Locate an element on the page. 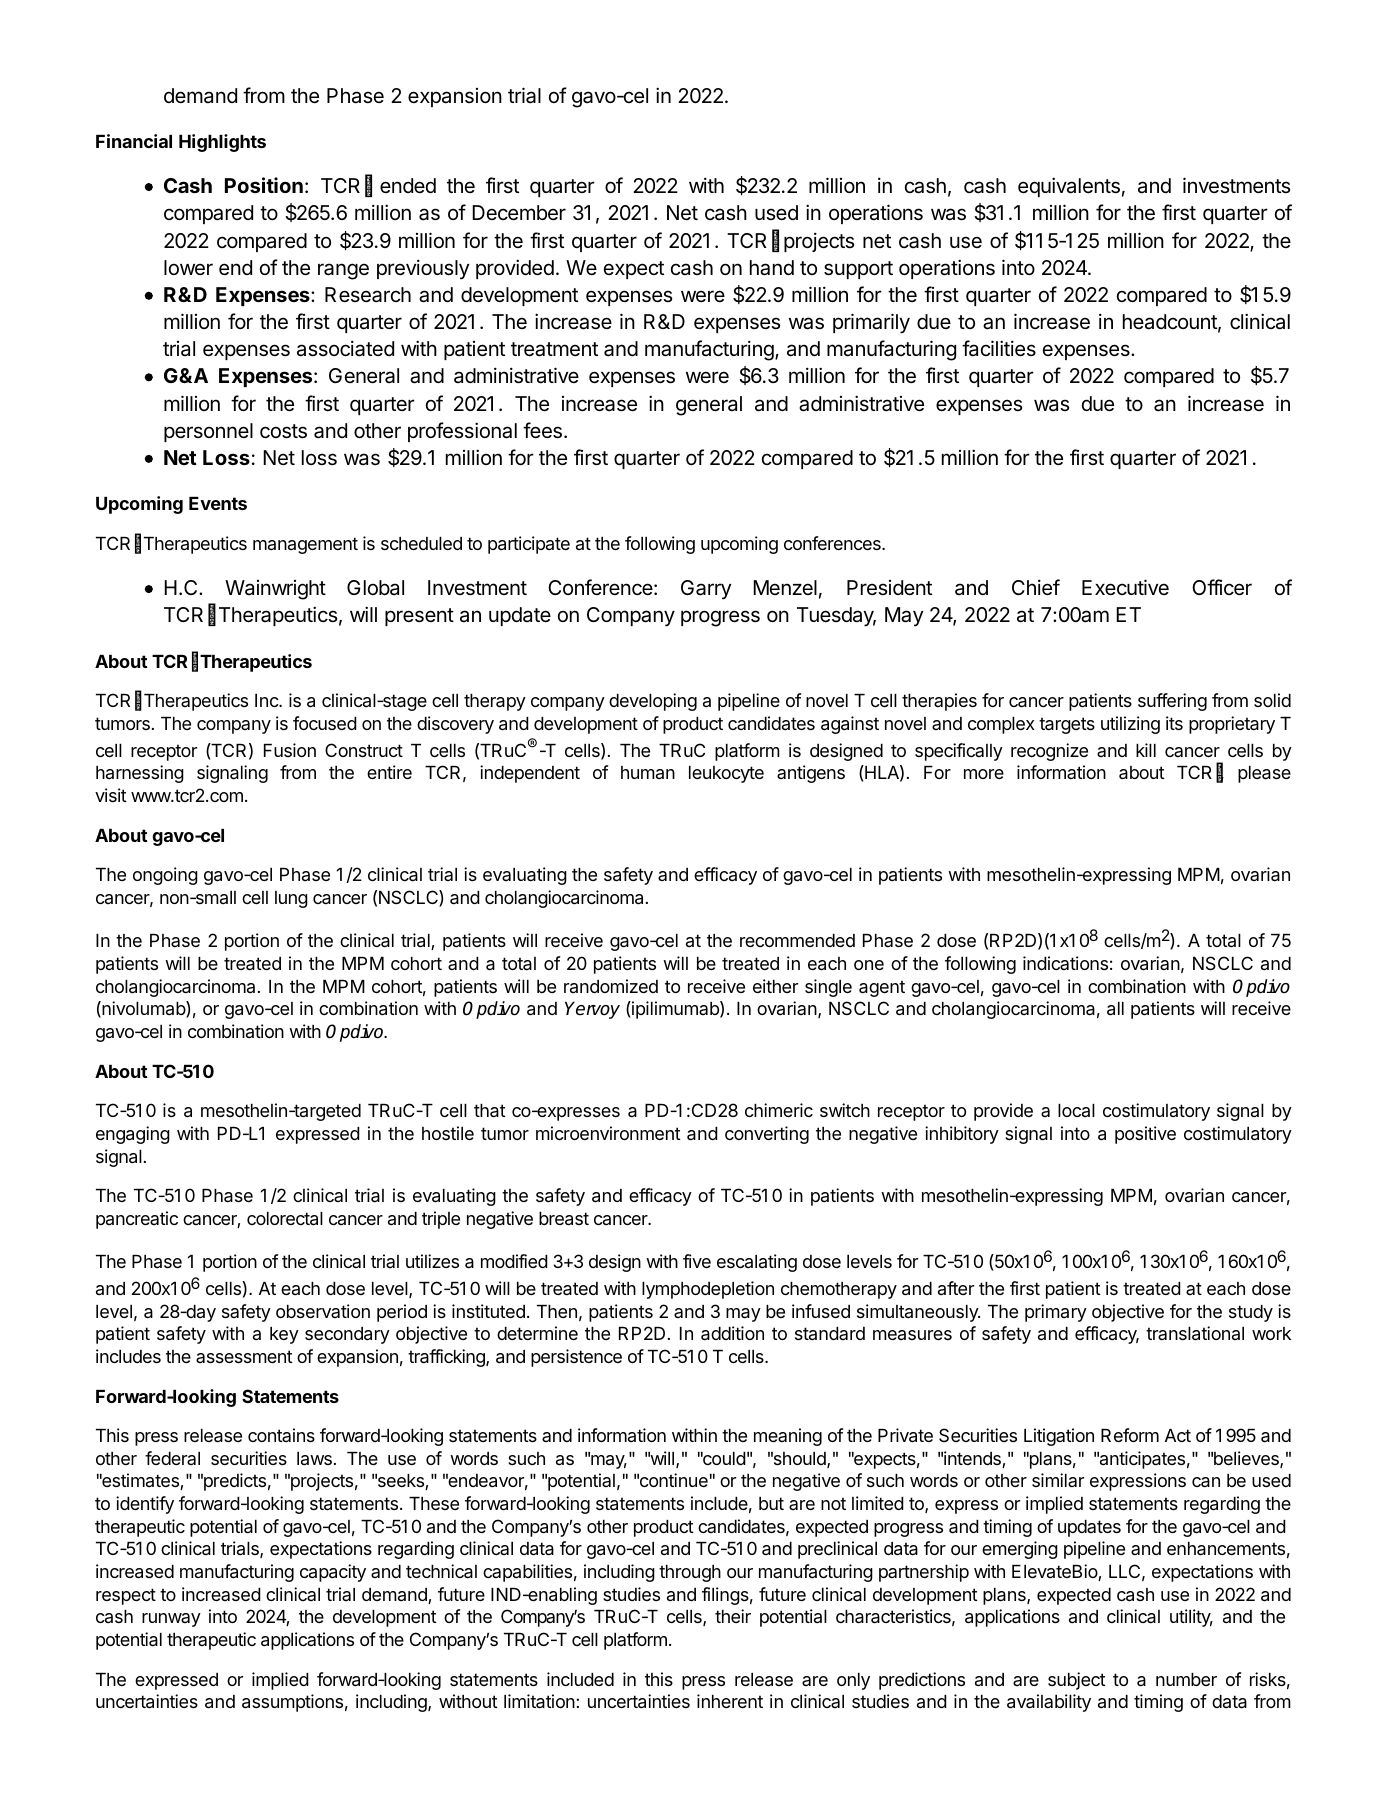 The image size is (1386, 1794). Executive is located at coordinates (1125, 587).
